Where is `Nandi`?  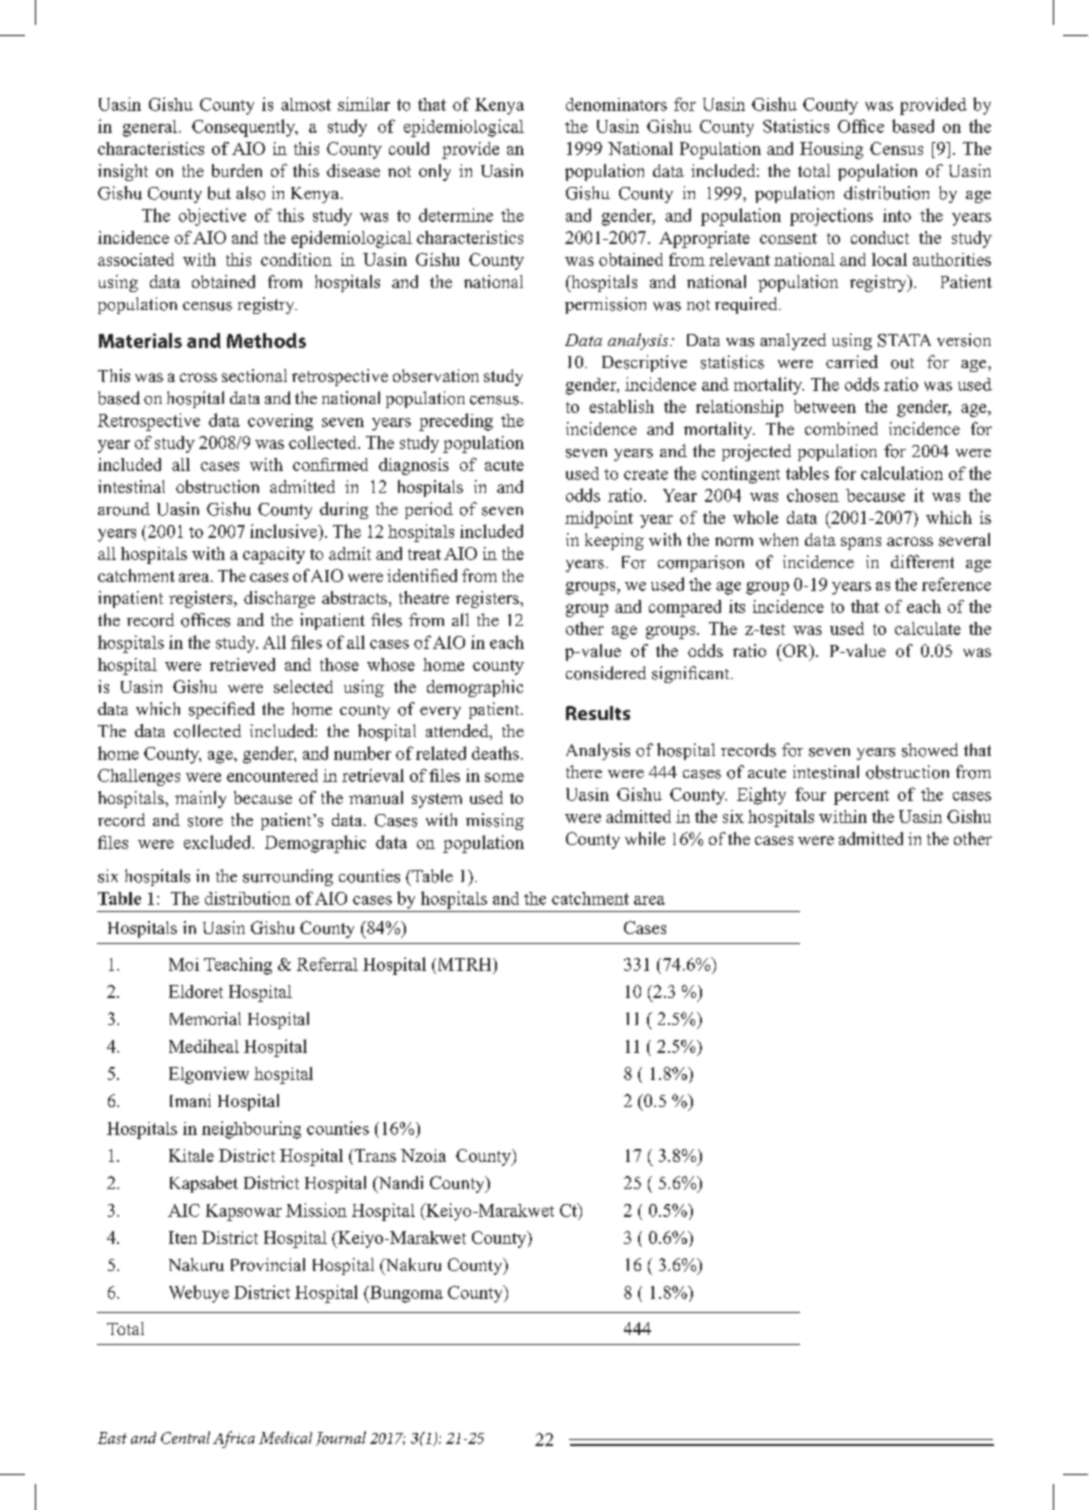 Nandi is located at coordinates (399, 1184).
